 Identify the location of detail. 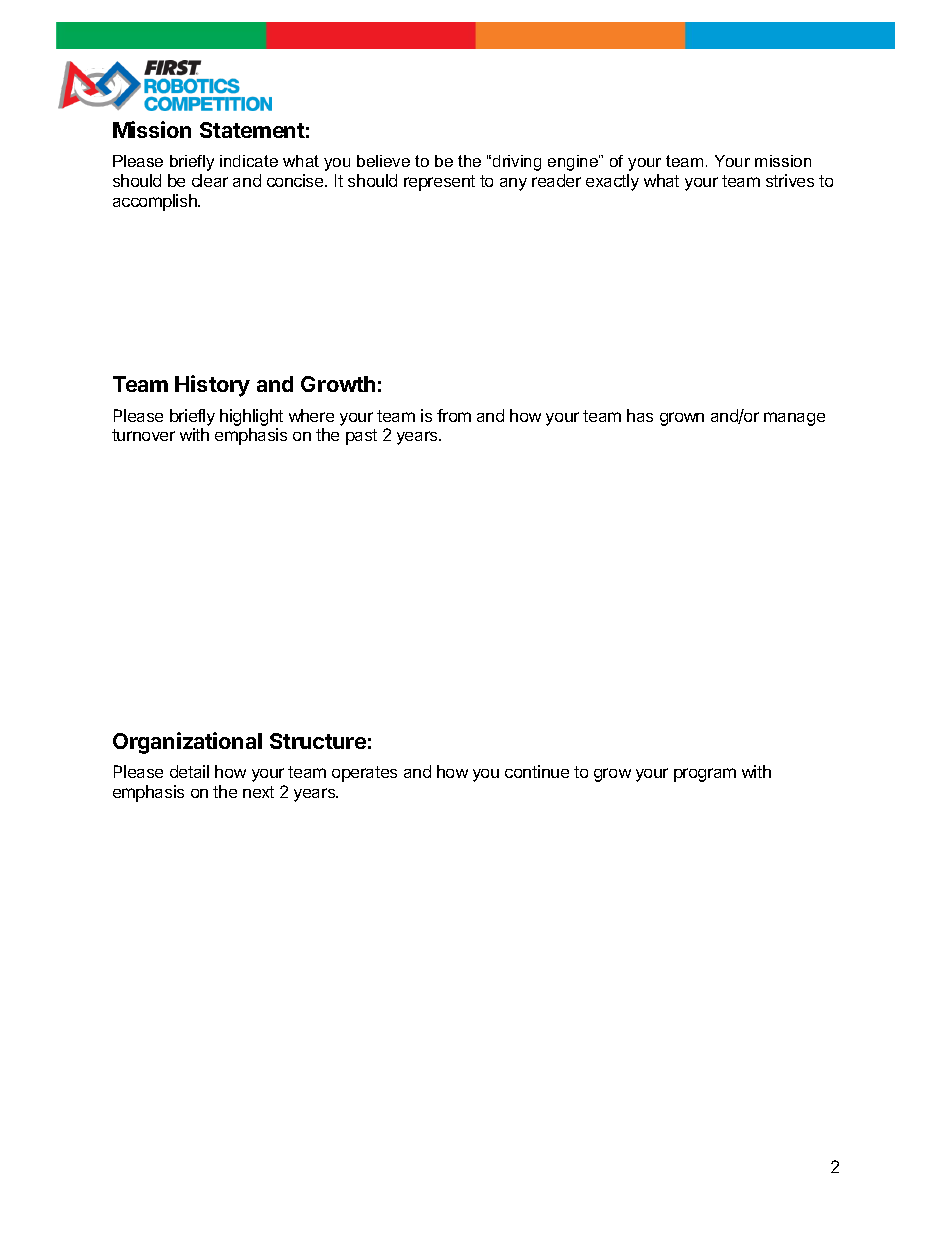
(189, 771).
